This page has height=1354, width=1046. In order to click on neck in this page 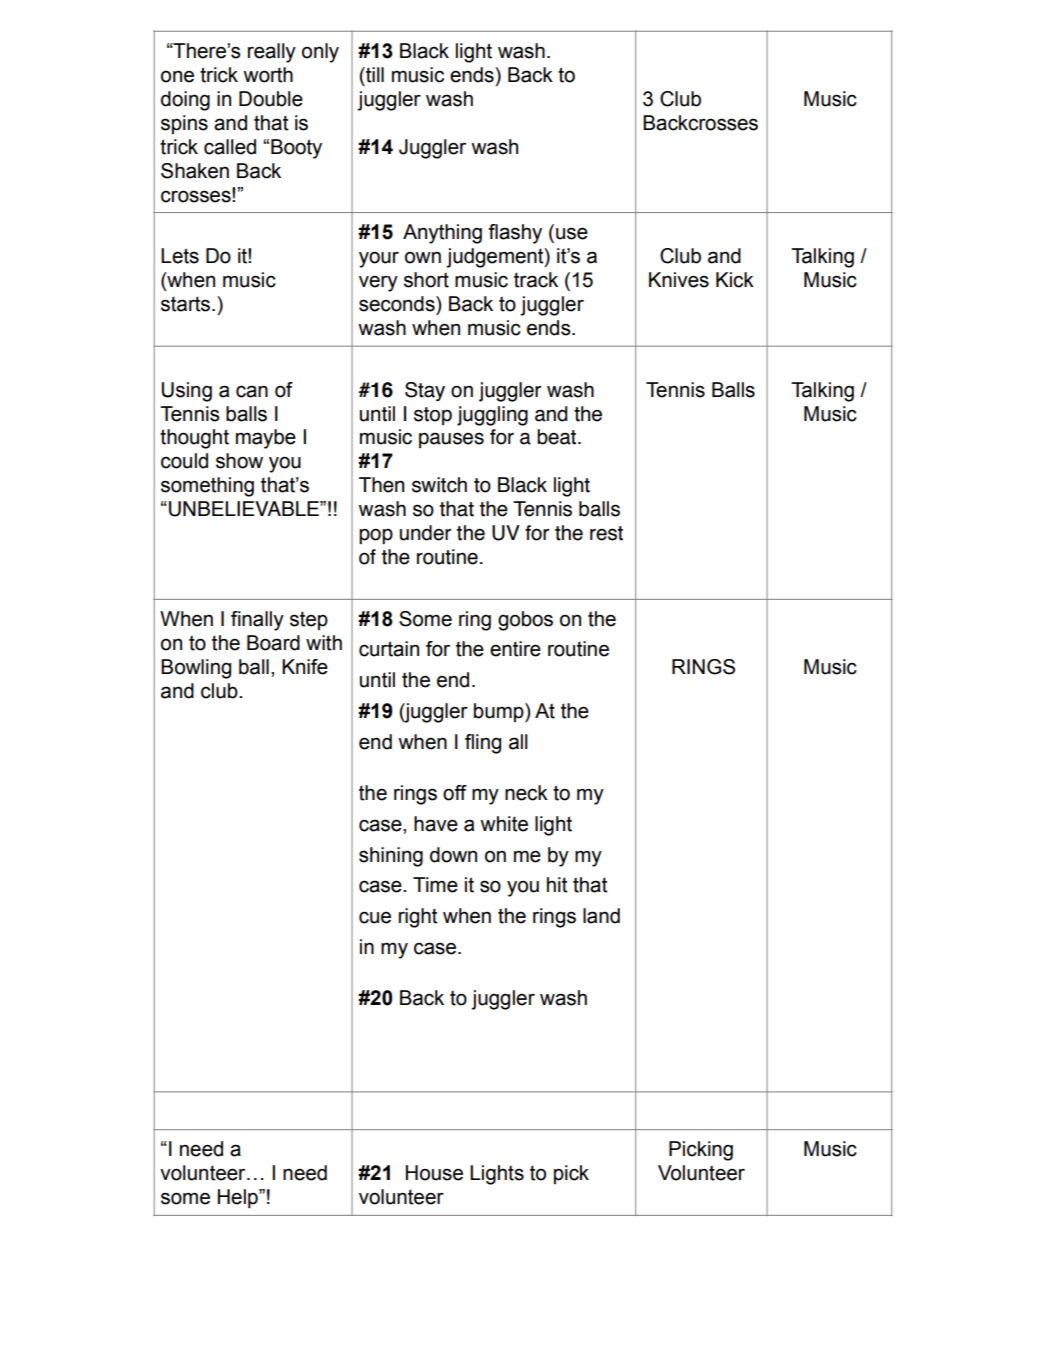, I will do `click(526, 793)`.
